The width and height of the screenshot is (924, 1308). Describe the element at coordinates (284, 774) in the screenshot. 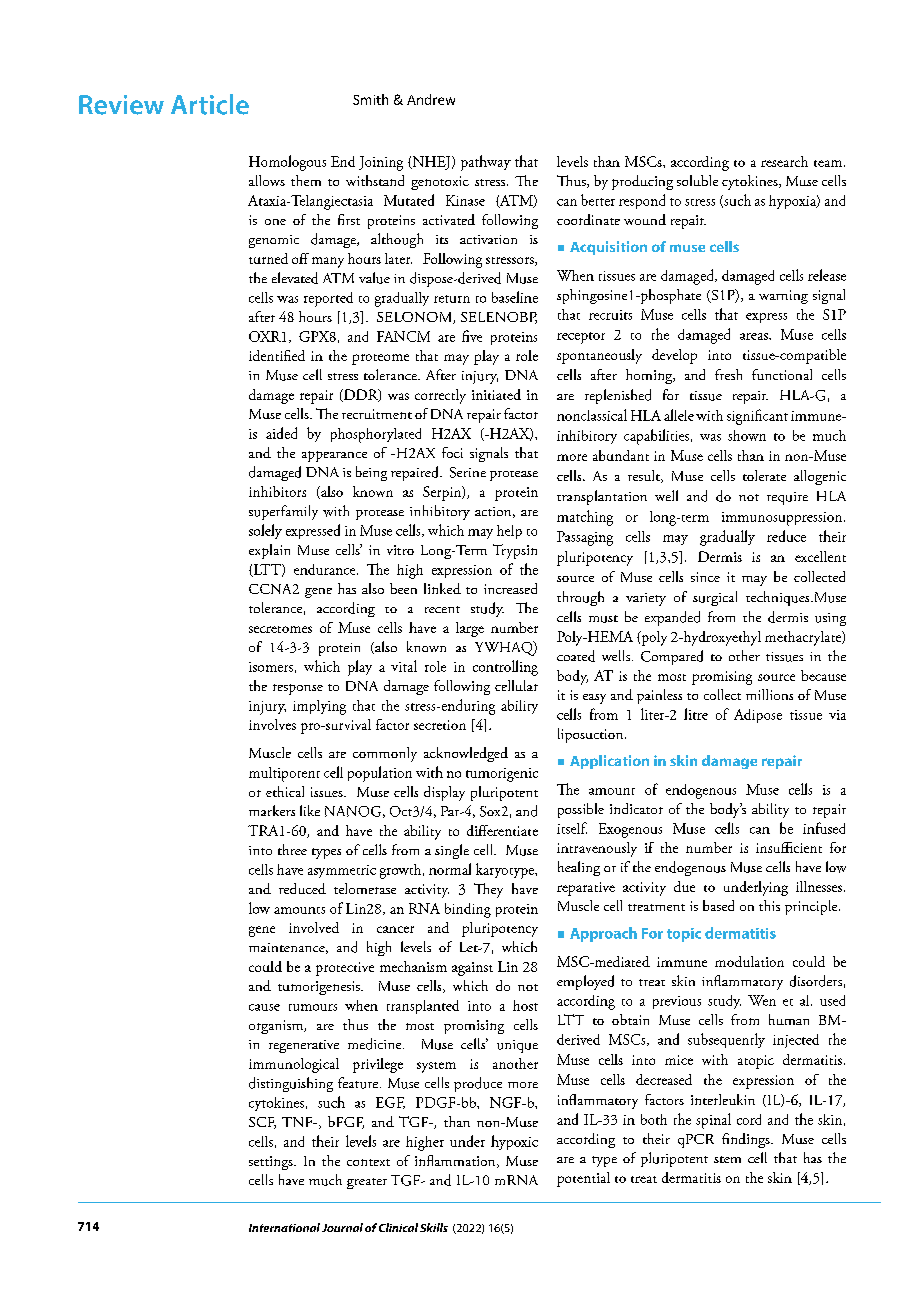

I see `multipotent` at that location.
